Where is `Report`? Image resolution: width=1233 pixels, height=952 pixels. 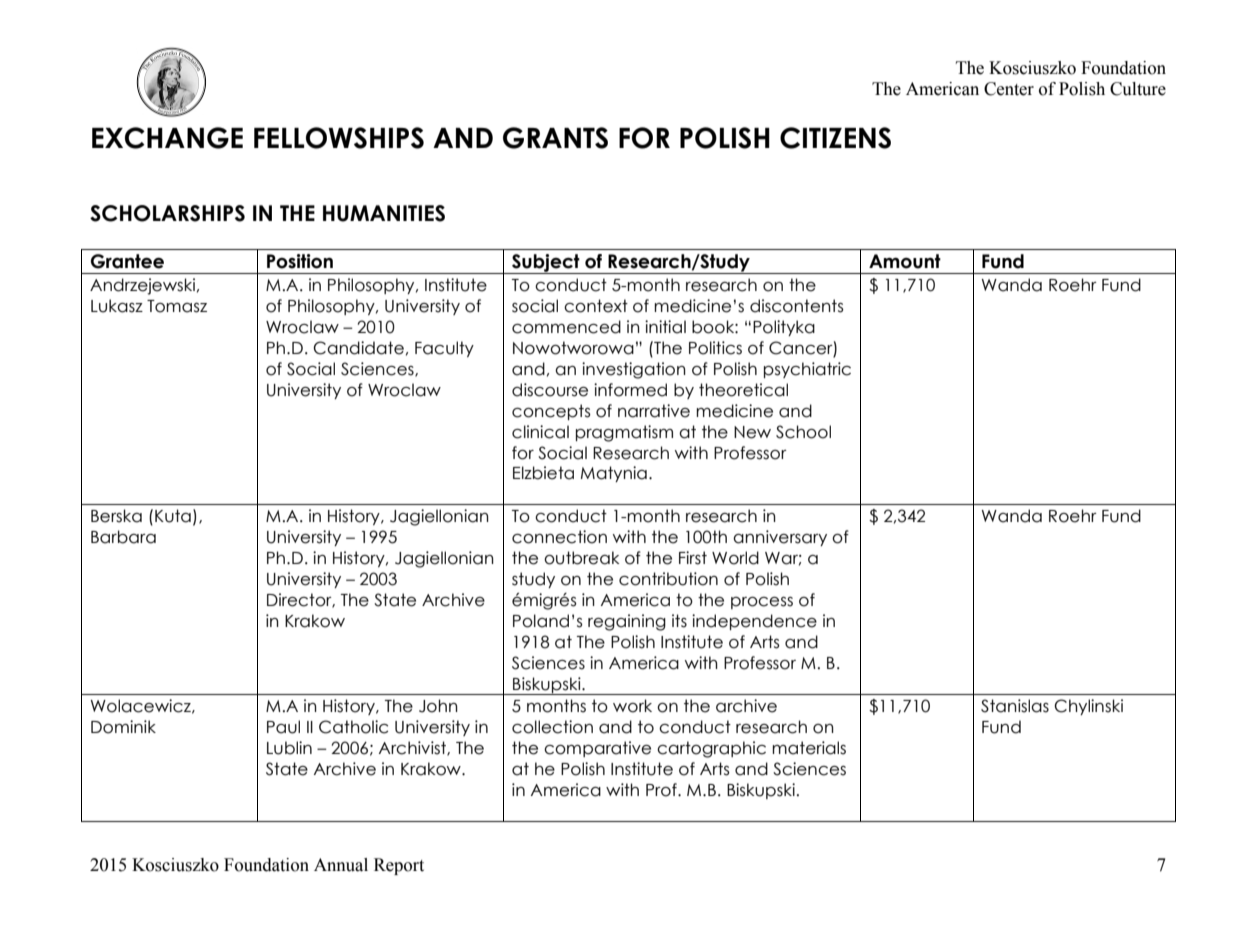 Report is located at coordinates (399, 866).
